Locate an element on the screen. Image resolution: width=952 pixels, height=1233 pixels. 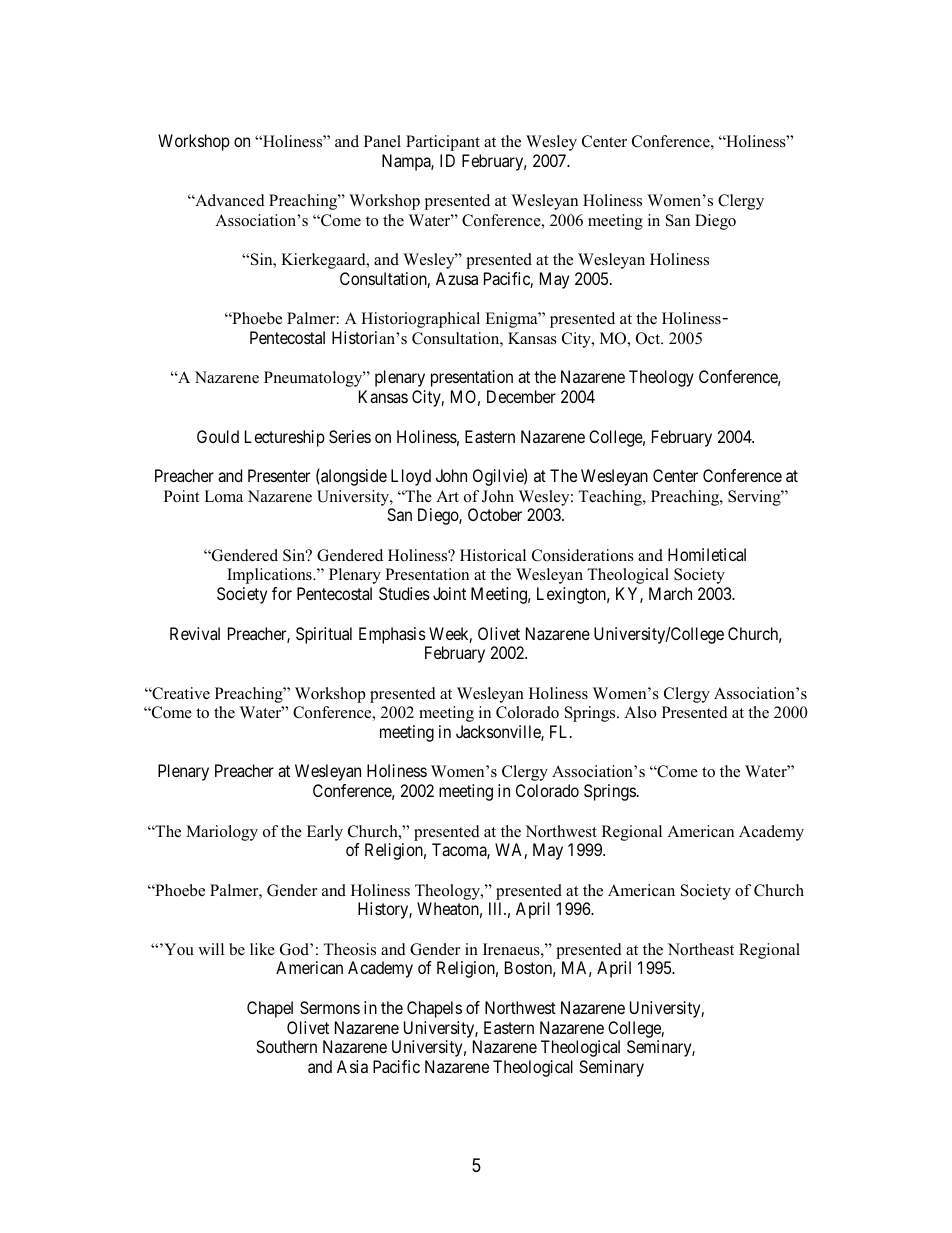
Revival is located at coordinates (195, 633).
